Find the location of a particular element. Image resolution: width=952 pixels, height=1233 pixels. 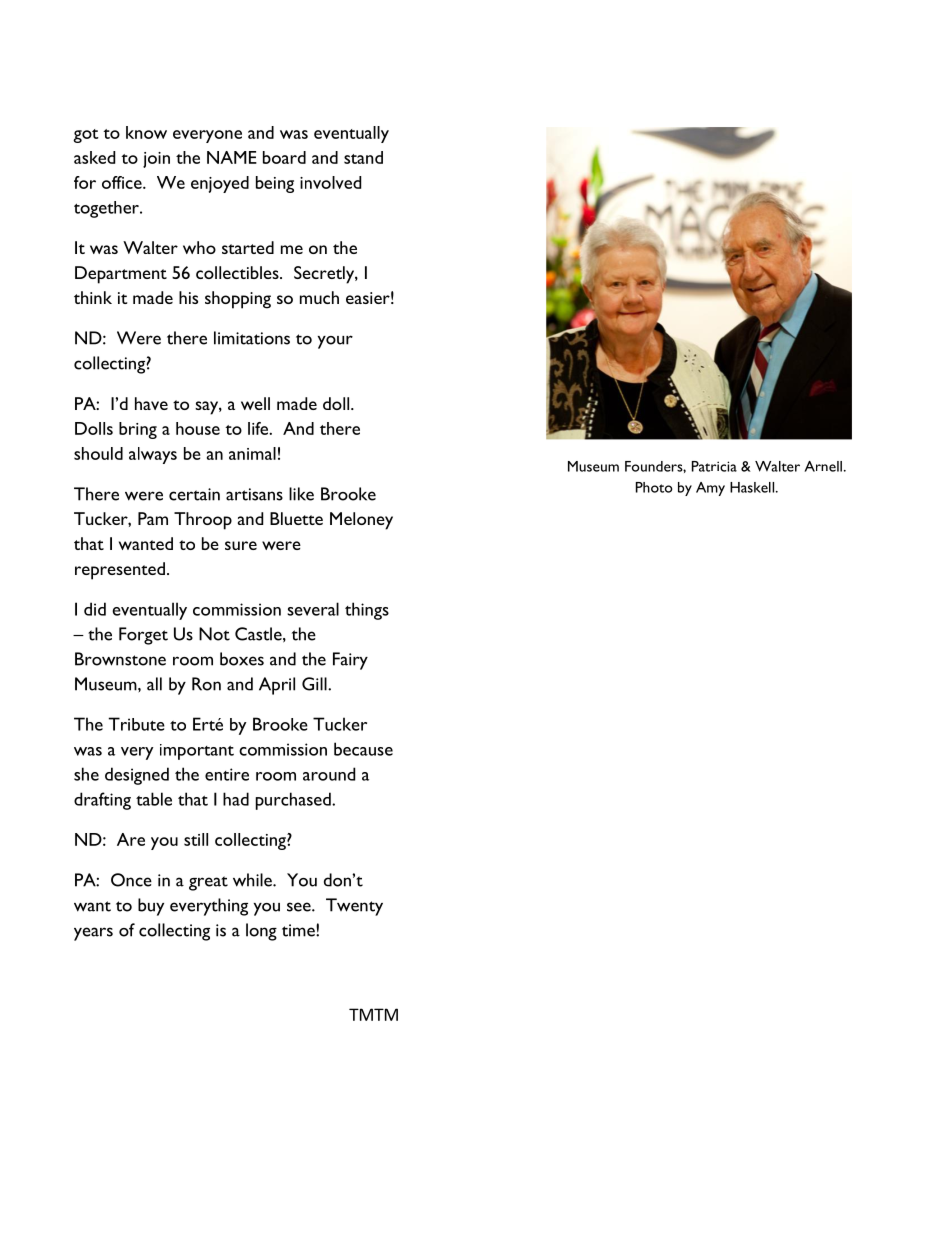

Twenty is located at coordinates (354, 907).
